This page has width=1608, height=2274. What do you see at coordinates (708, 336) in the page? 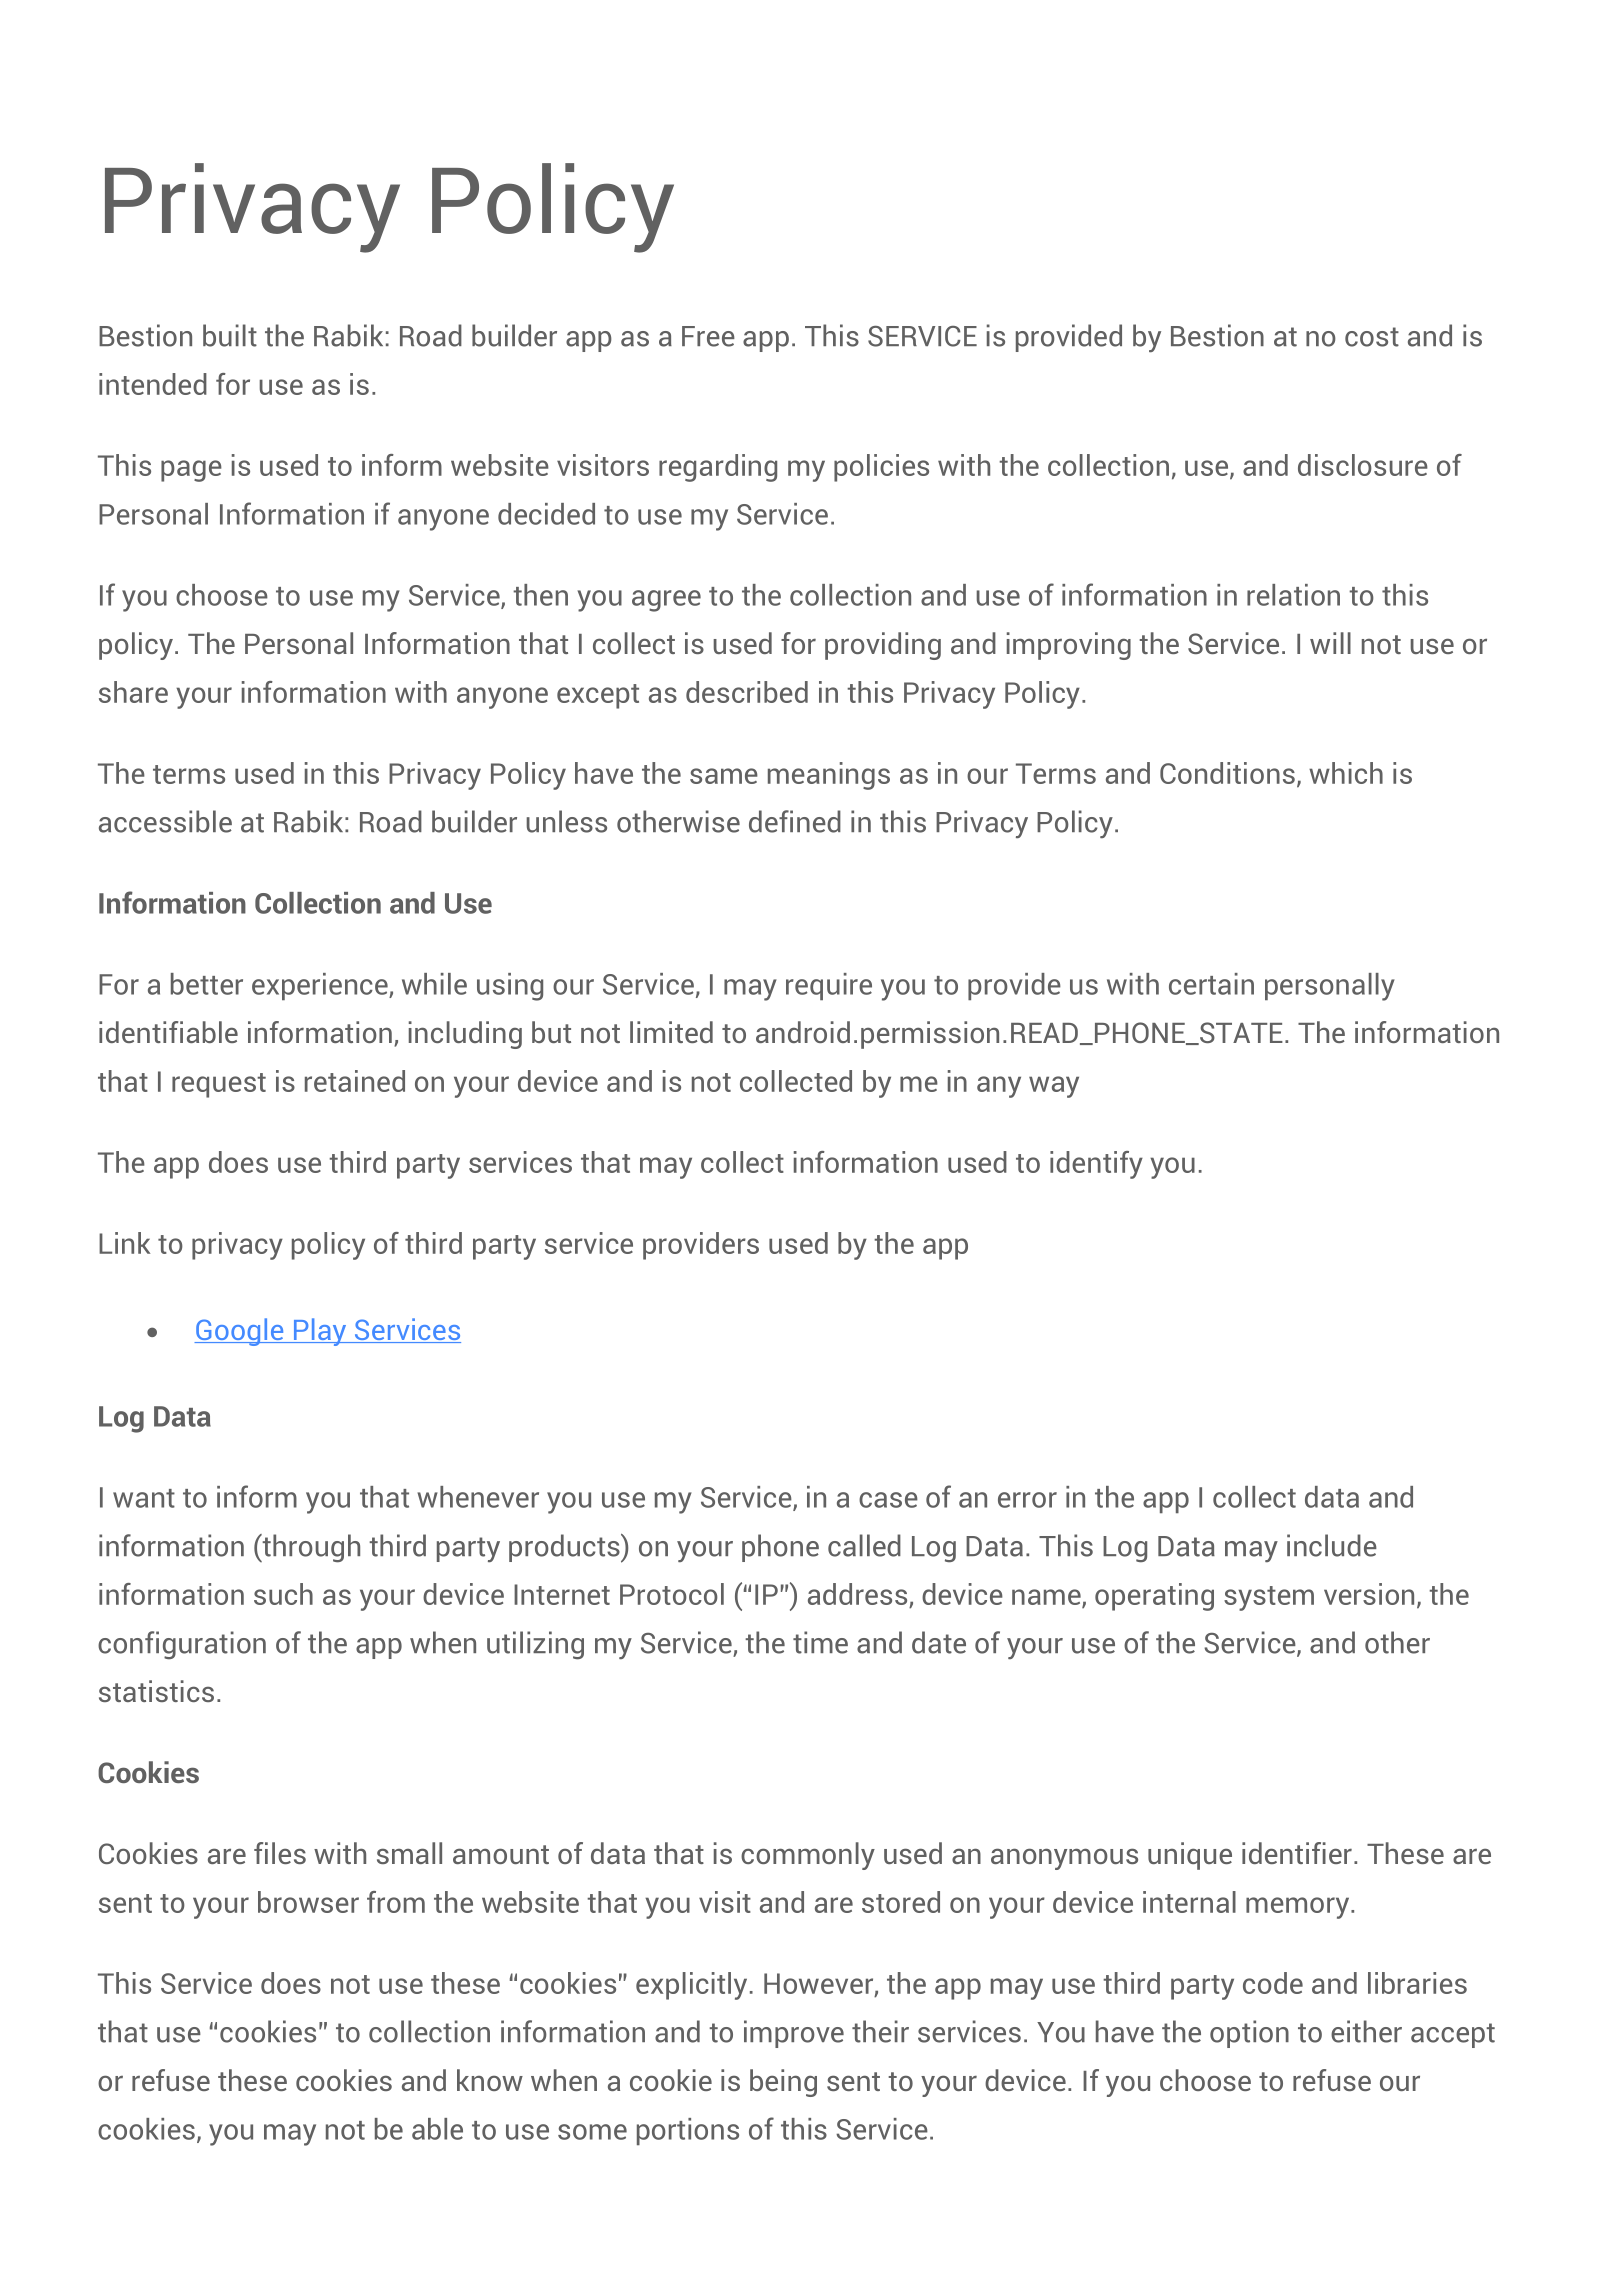
I see `Free` at bounding box center [708, 336].
